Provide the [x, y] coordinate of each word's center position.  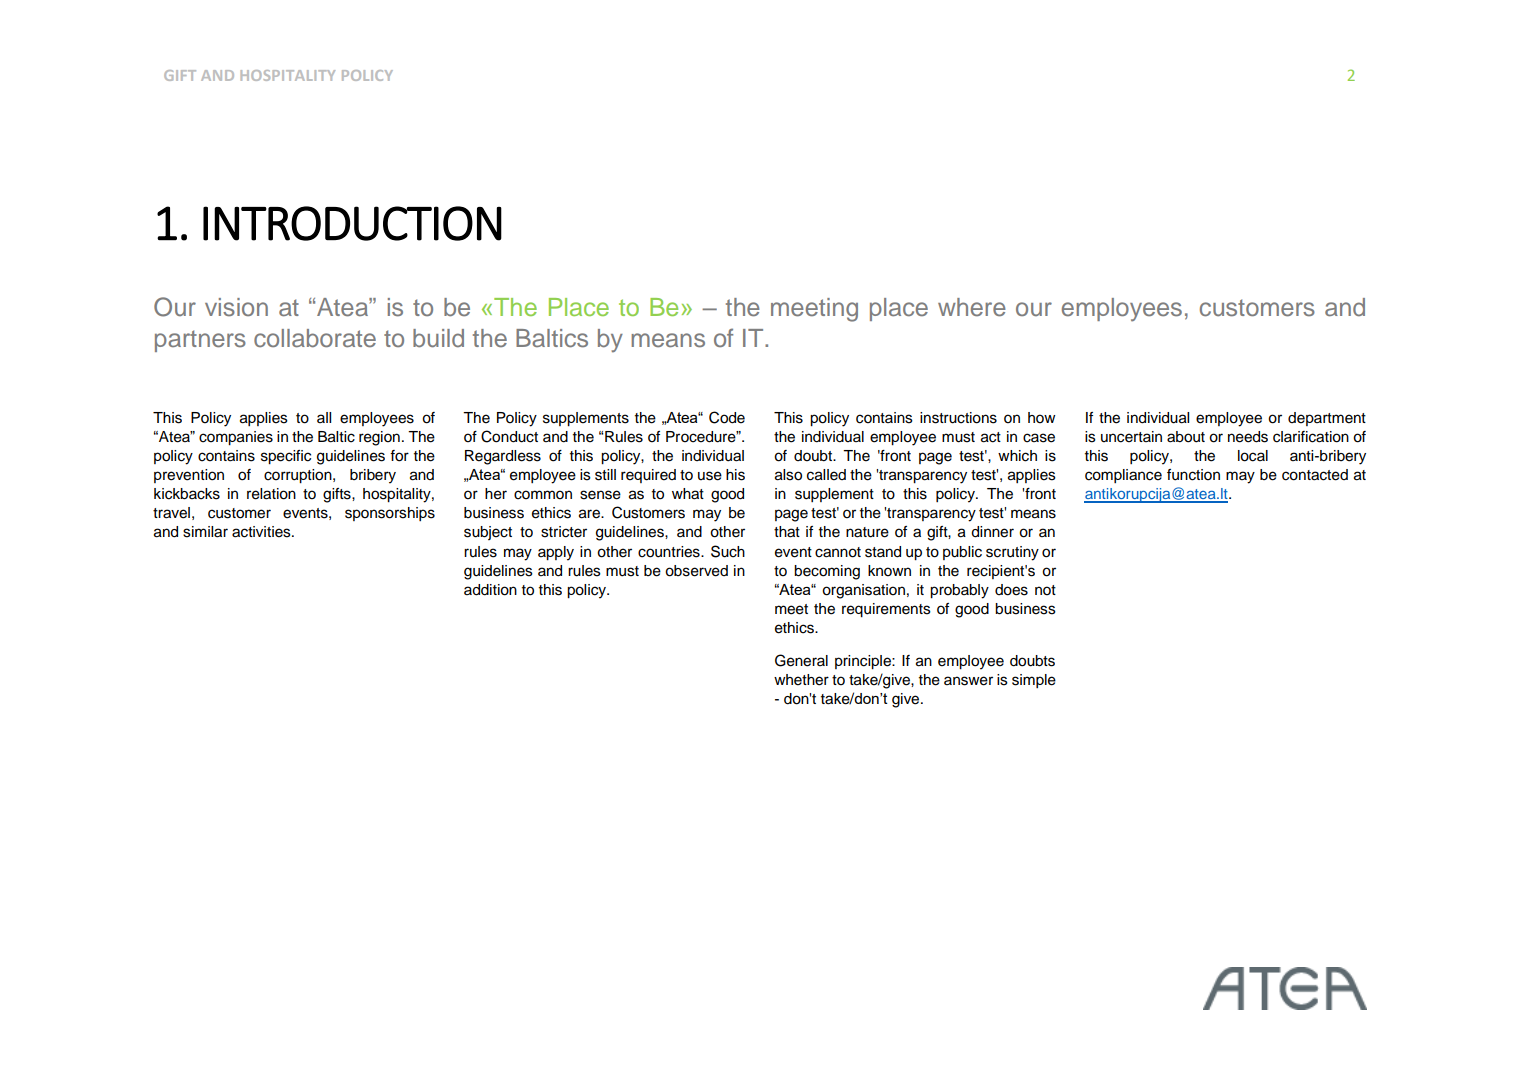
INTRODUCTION [352, 223]
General [801, 660]
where [972, 307]
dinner [992, 532]
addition [490, 590]
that [787, 532]
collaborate [315, 338]
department [1327, 419]
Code [727, 417]
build [438, 338]
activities [262, 532]
